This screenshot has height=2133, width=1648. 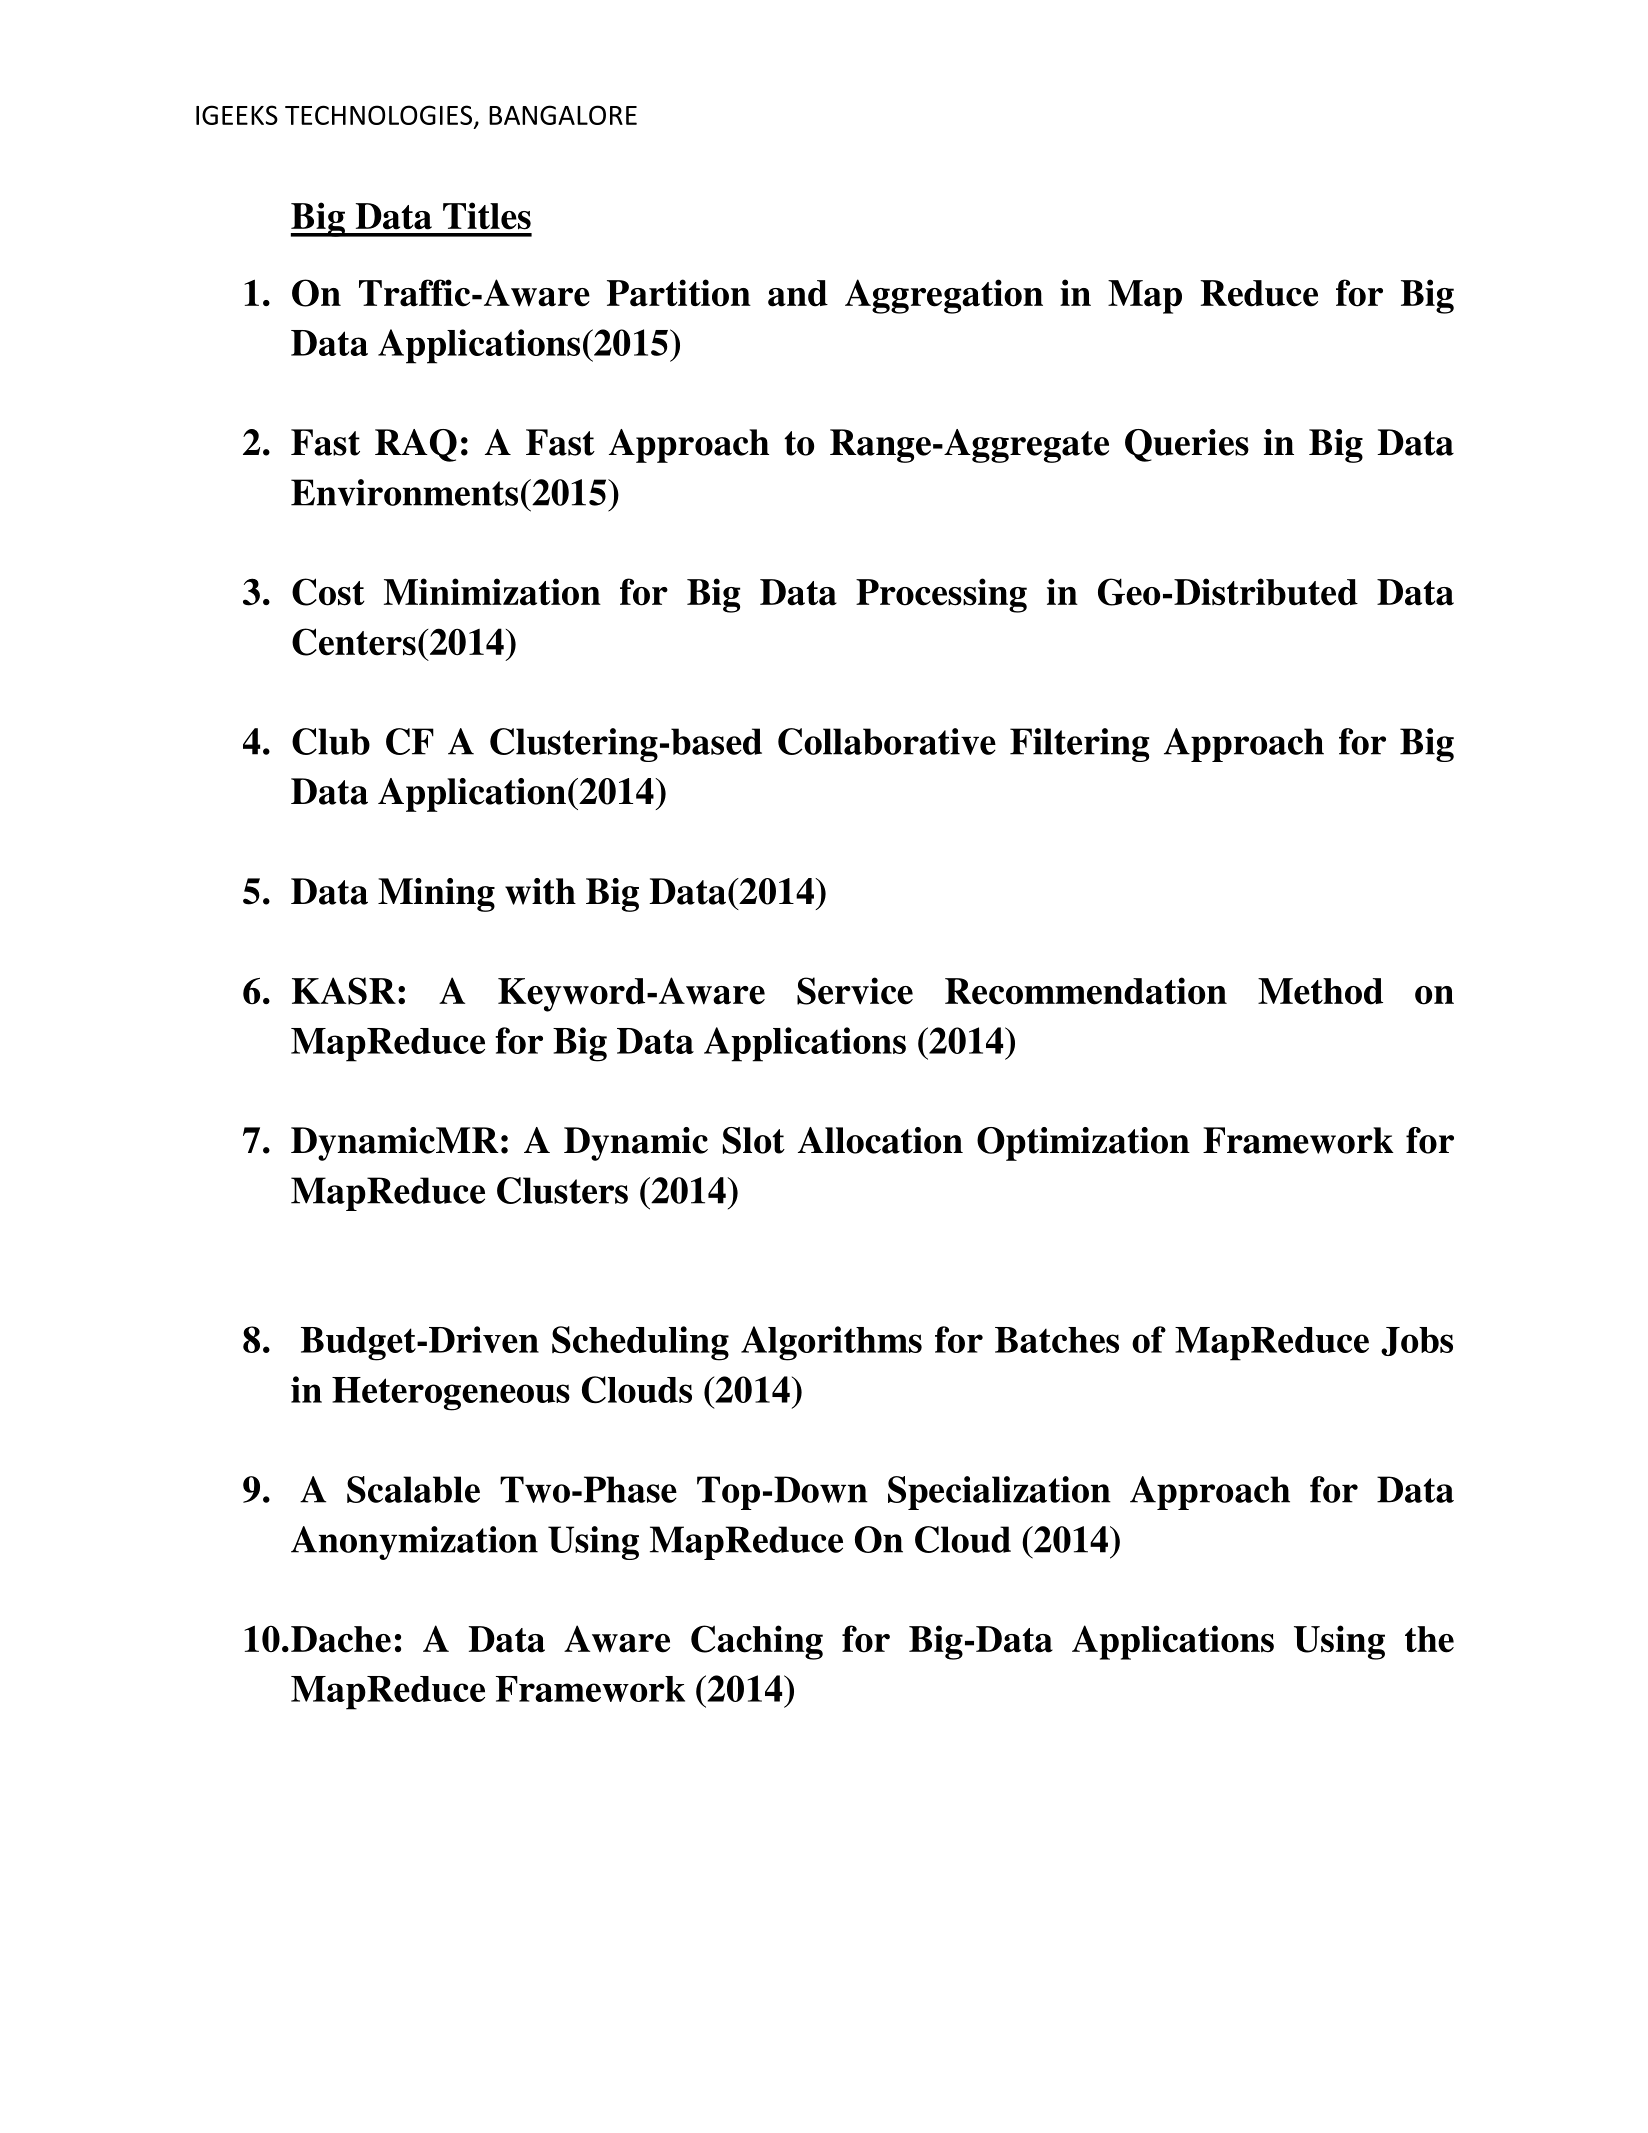 I want to click on Mining, so click(x=436, y=895).
